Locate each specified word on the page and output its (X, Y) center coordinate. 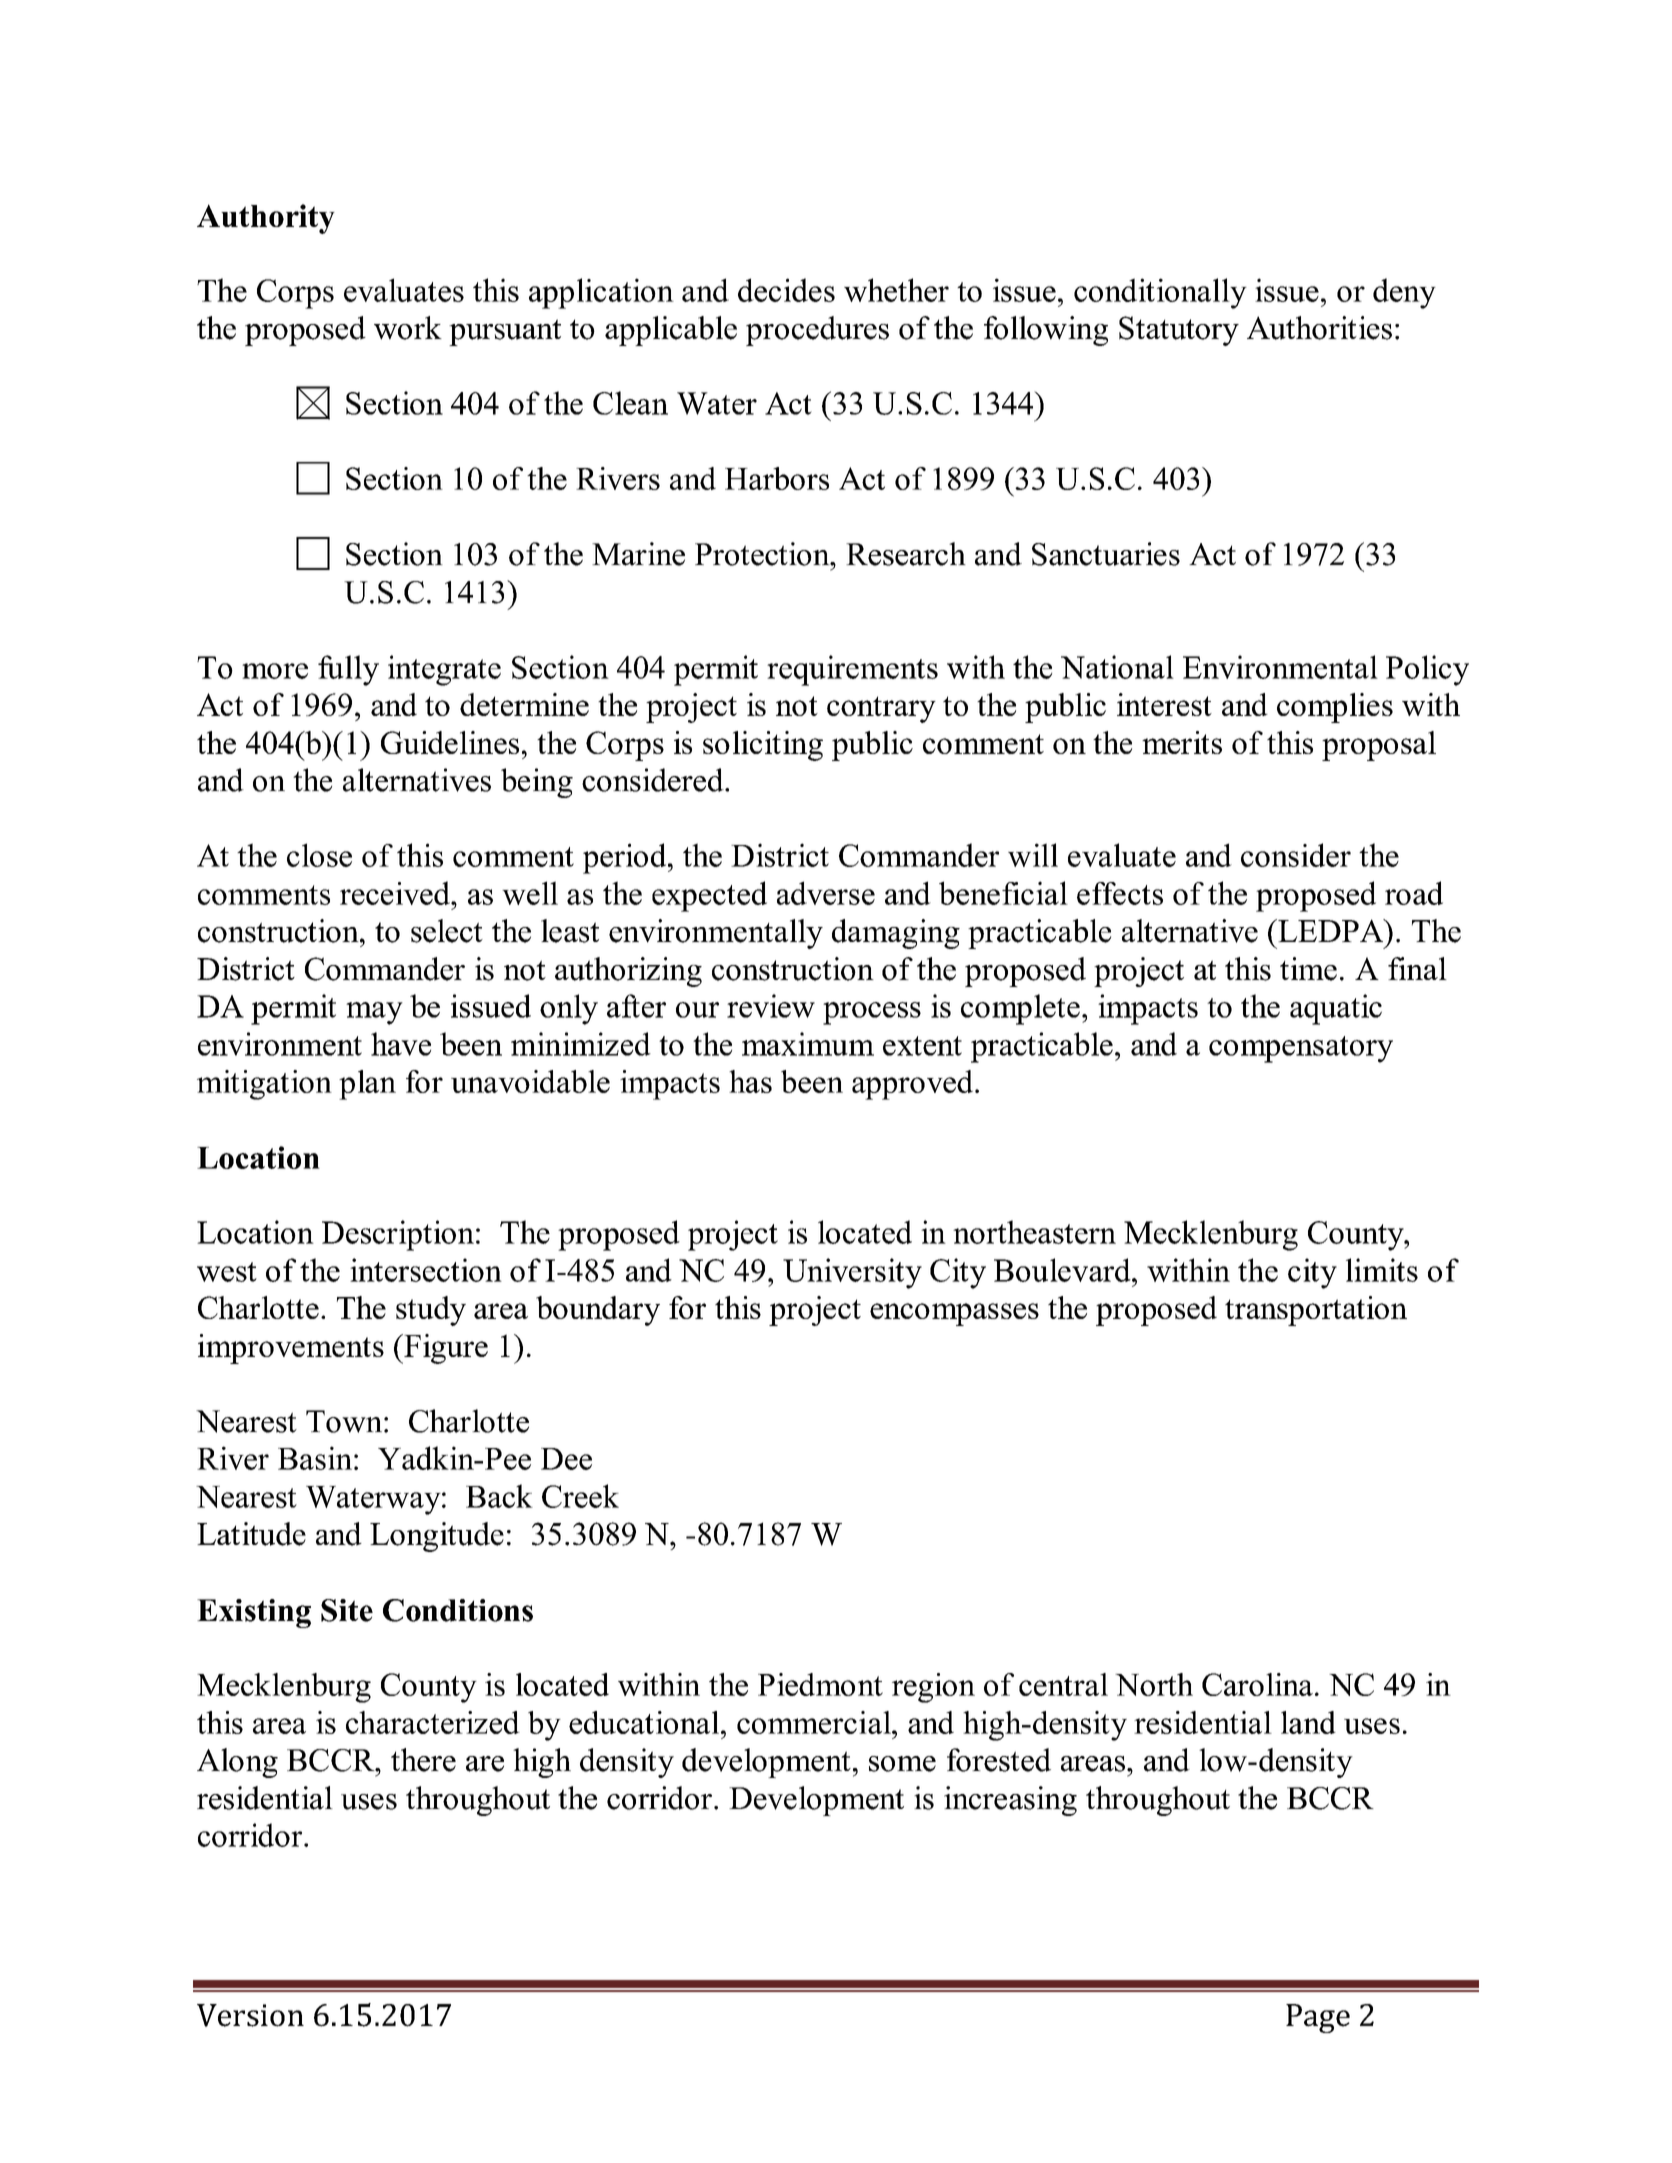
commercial (815, 1722)
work (408, 328)
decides (786, 290)
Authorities (1319, 328)
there (423, 1760)
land (1308, 1722)
